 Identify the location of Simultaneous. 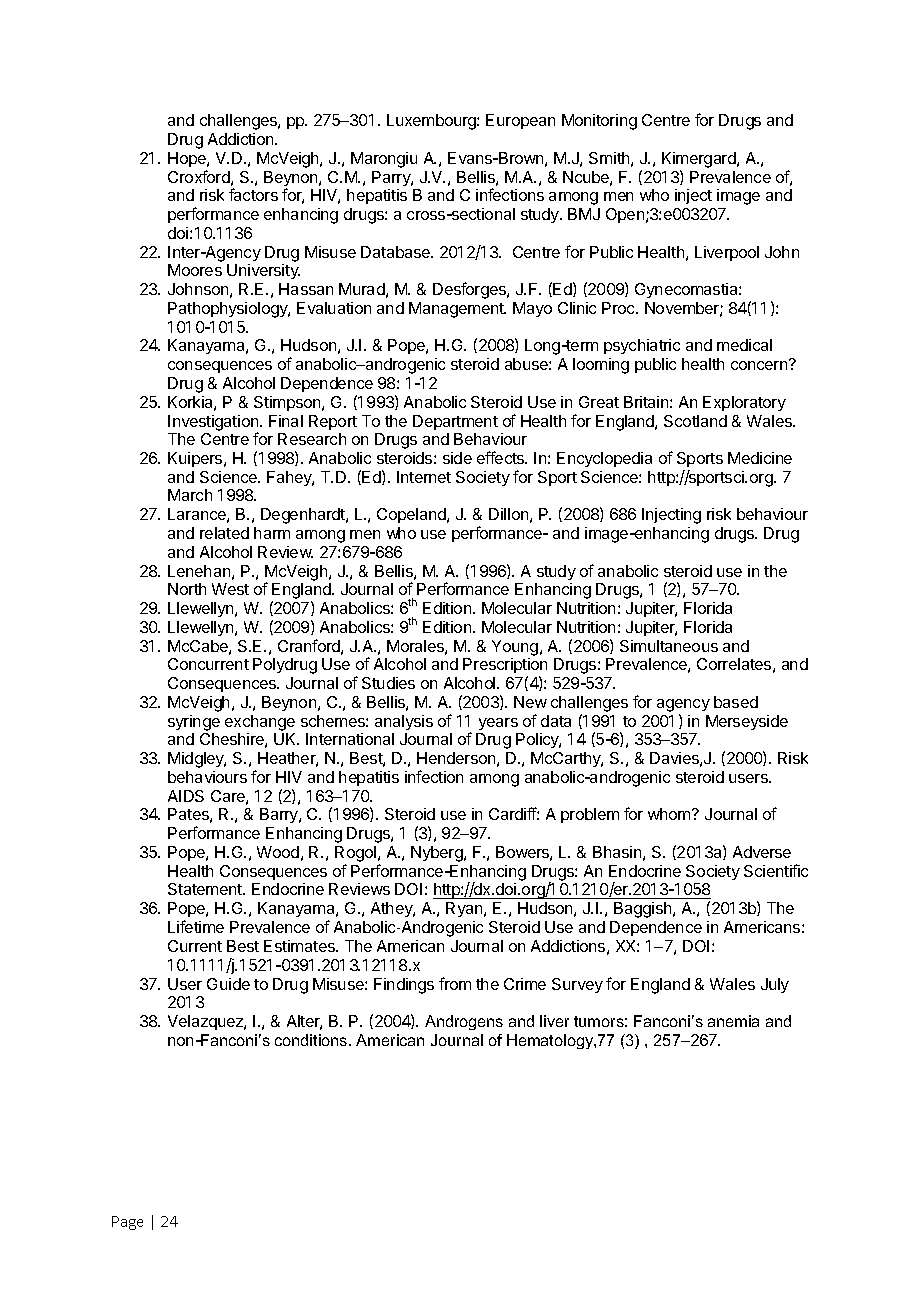
(669, 646).
